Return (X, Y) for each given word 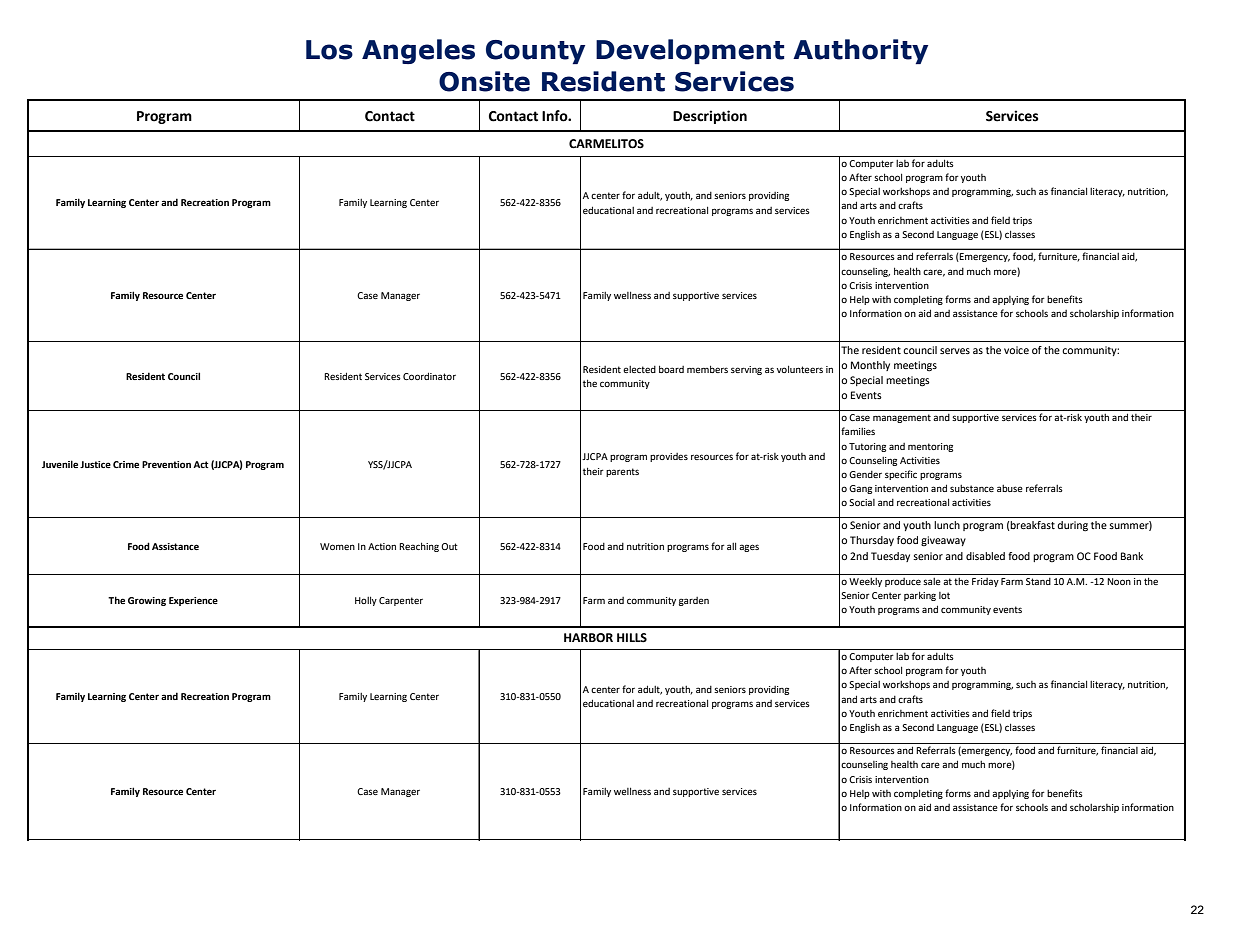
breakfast (1032, 525)
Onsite (484, 81)
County (535, 52)
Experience (193, 601)
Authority (860, 51)
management (902, 418)
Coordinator (429, 376)
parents (622, 472)
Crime (126, 464)
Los (329, 50)
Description (710, 117)
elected (639, 369)
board (671, 369)
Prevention (166, 464)
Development (690, 51)
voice (1016, 350)
